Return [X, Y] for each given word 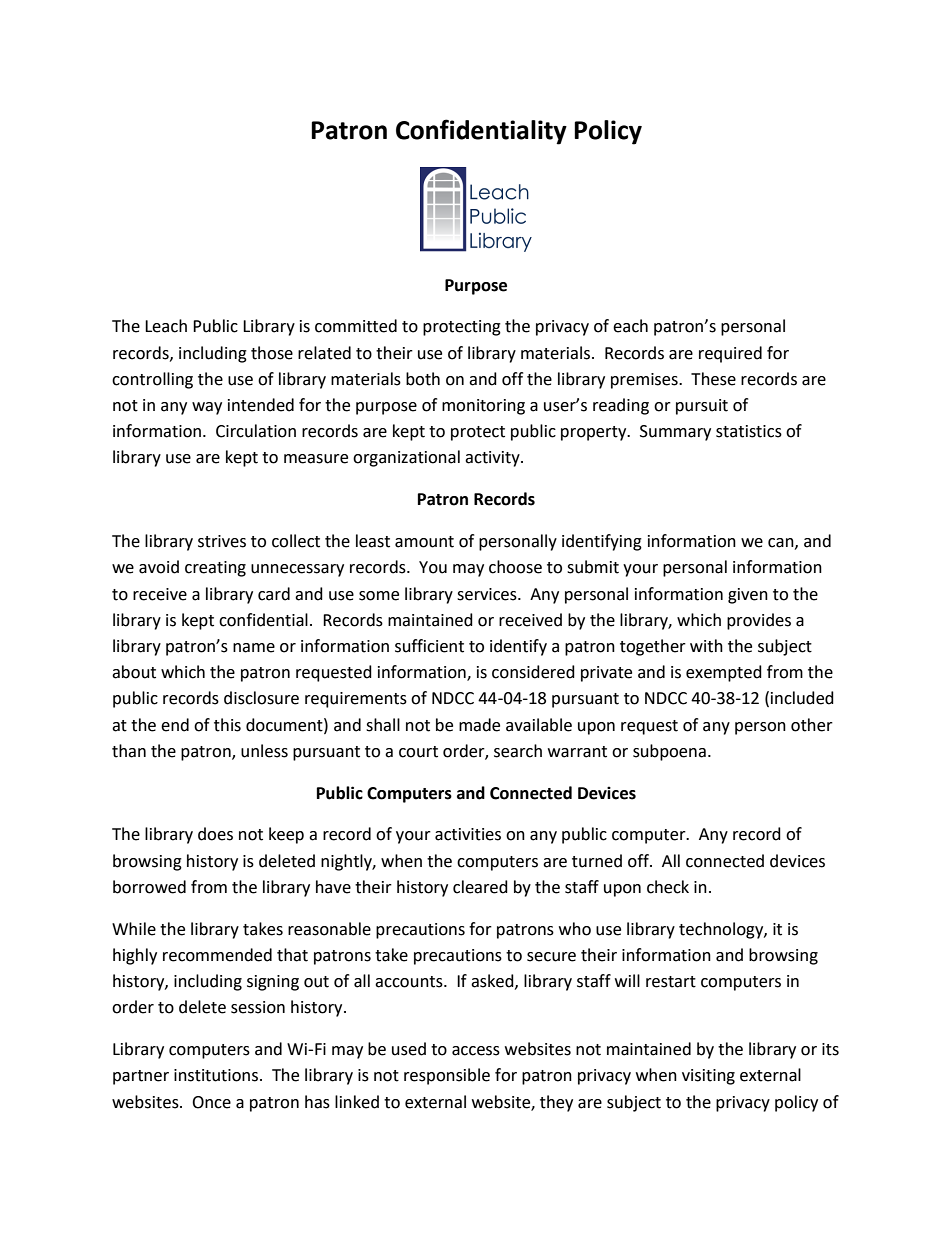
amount [424, 542]
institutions [217, 1075]
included [802, 698]
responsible [447, 1076]
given [748, 596]
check [668, 887]
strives [222, 541]
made [479, 725]
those [272, 353]
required [730, 354]
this [227, 725]
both [423, 379]
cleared [480, 887]
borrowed [149, 887]
